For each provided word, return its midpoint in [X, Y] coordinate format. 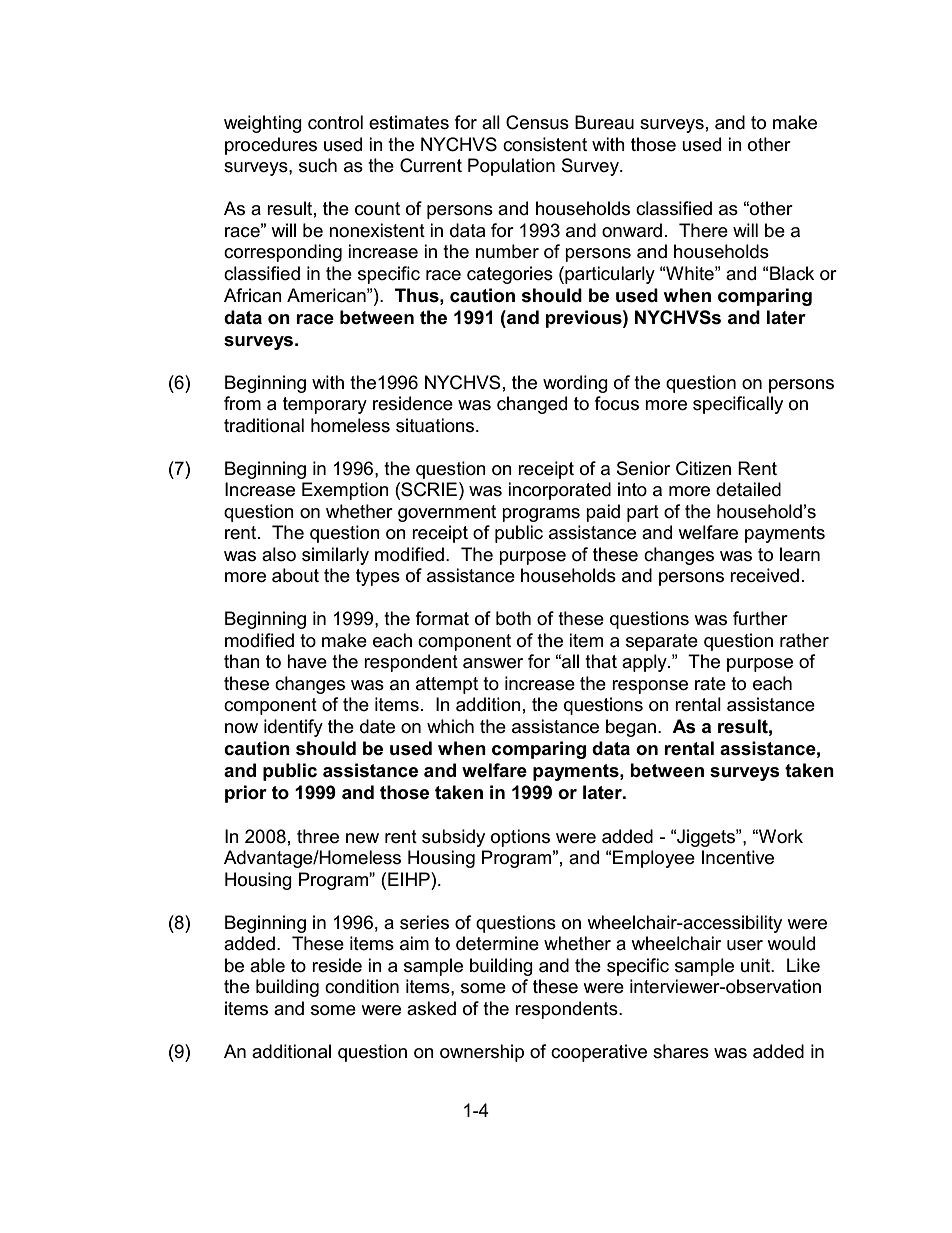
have [307, 661]
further [760, 618]
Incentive [738, 857]
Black [792, 273]
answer [493, 663]
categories [510, 275]
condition [362, 986]
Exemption [345, 491]
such [318, 165]
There [703, 230]
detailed [748, 489]
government [447, 513]
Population [511, 167]
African [253, 295]
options [520, 838]
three [318, 836]
